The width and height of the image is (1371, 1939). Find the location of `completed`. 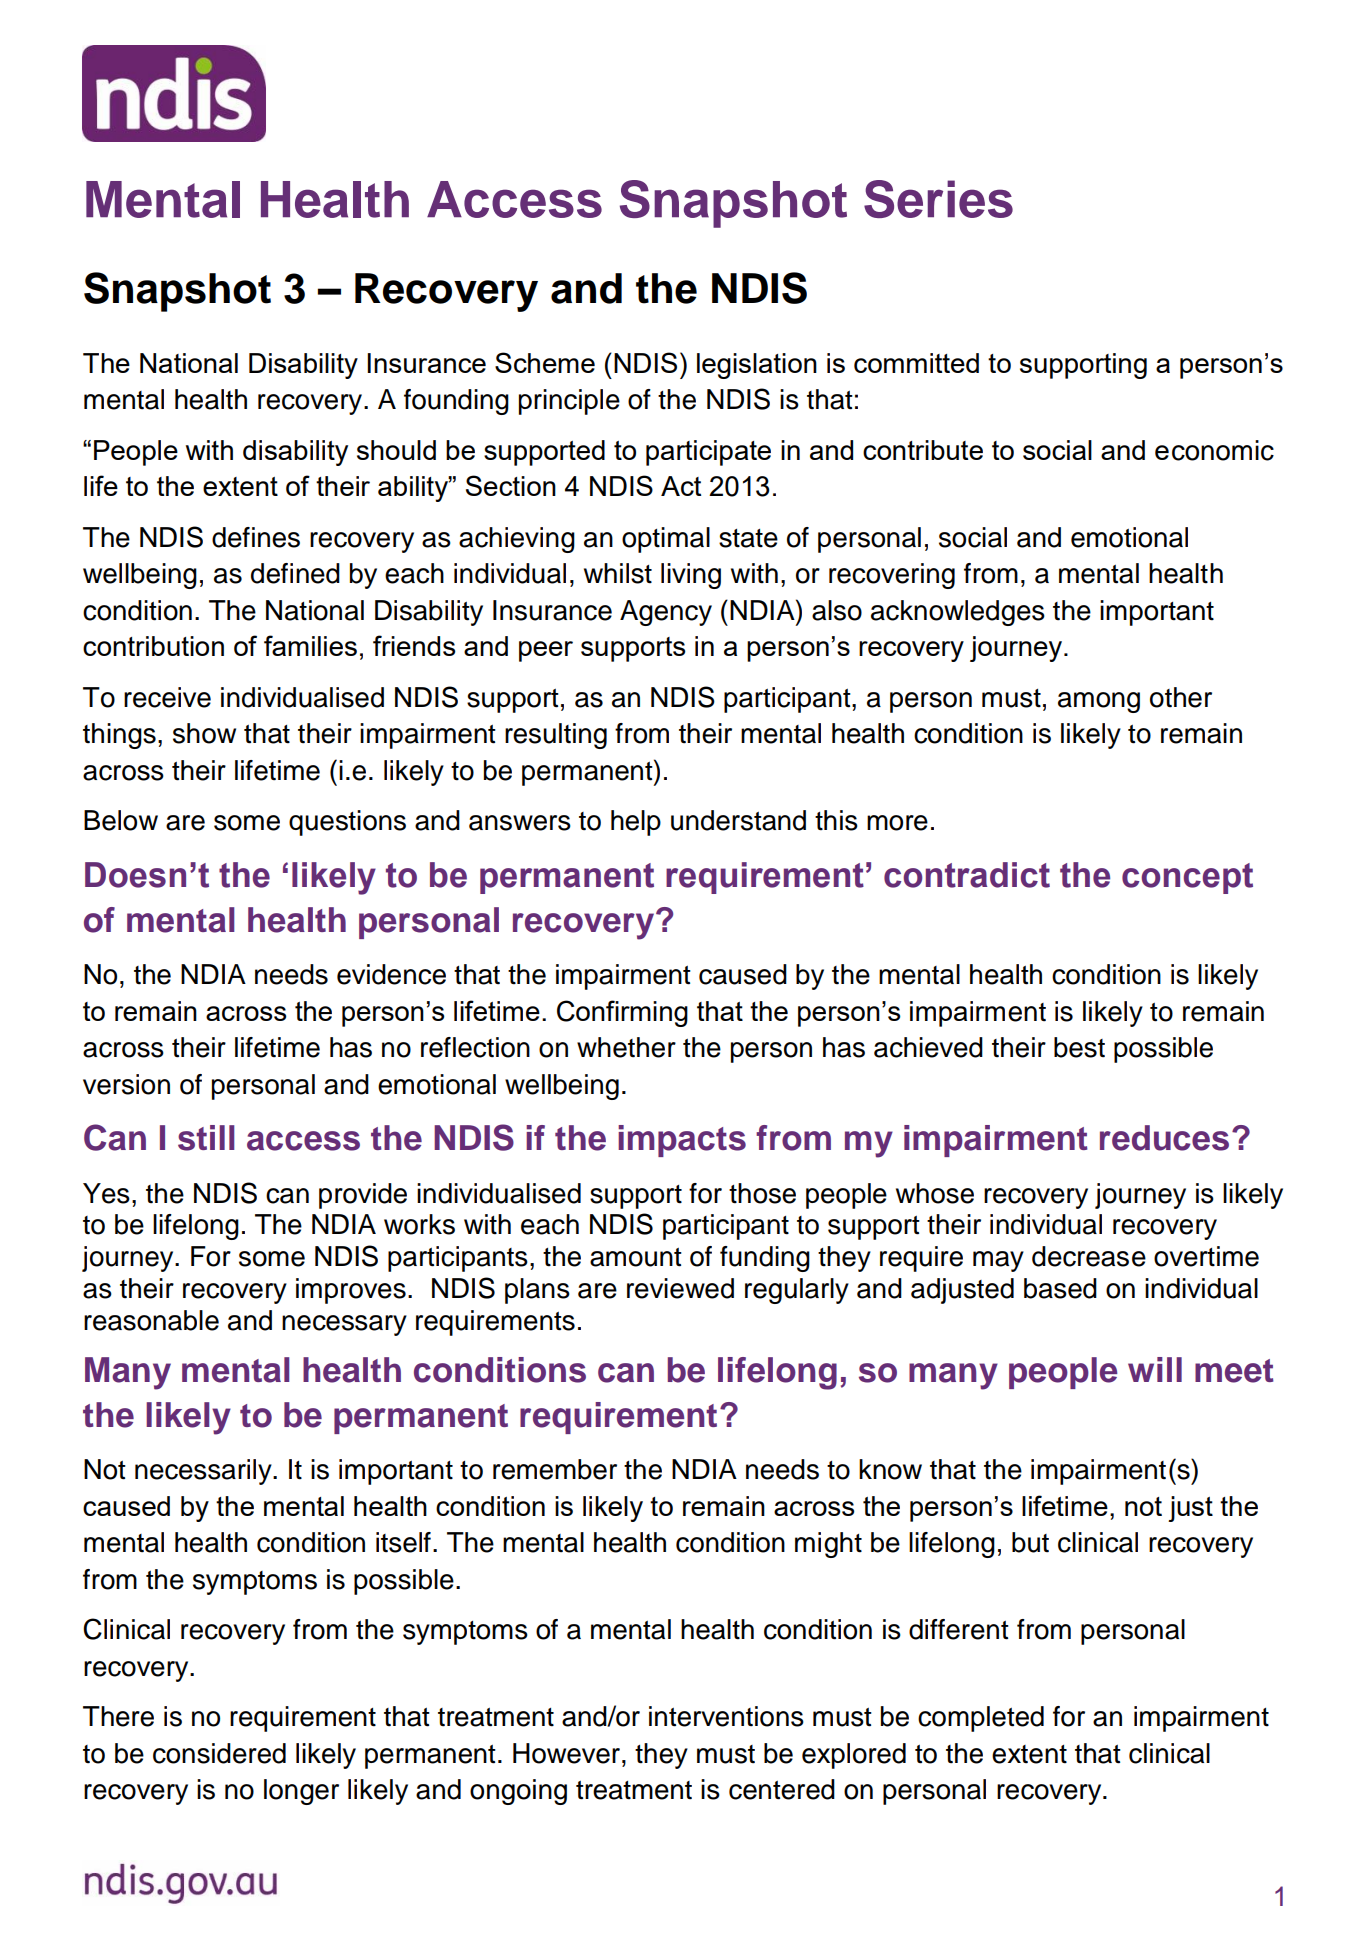

completed is located at coordinates (981, 1719).
